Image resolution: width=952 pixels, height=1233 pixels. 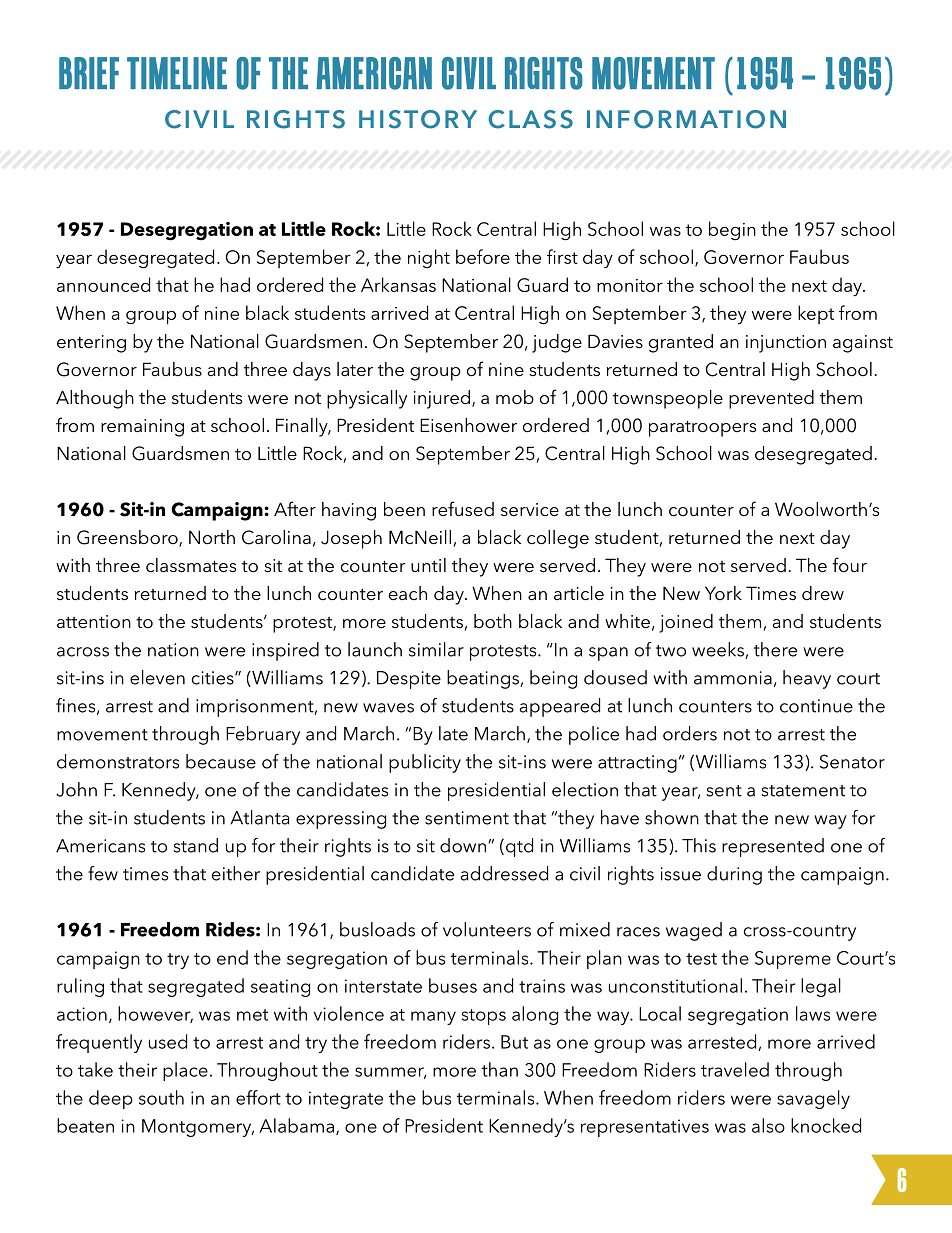 What do you see at coordinates (483, 256) in the page?
I see `before` at bounding box center [483, 256].
